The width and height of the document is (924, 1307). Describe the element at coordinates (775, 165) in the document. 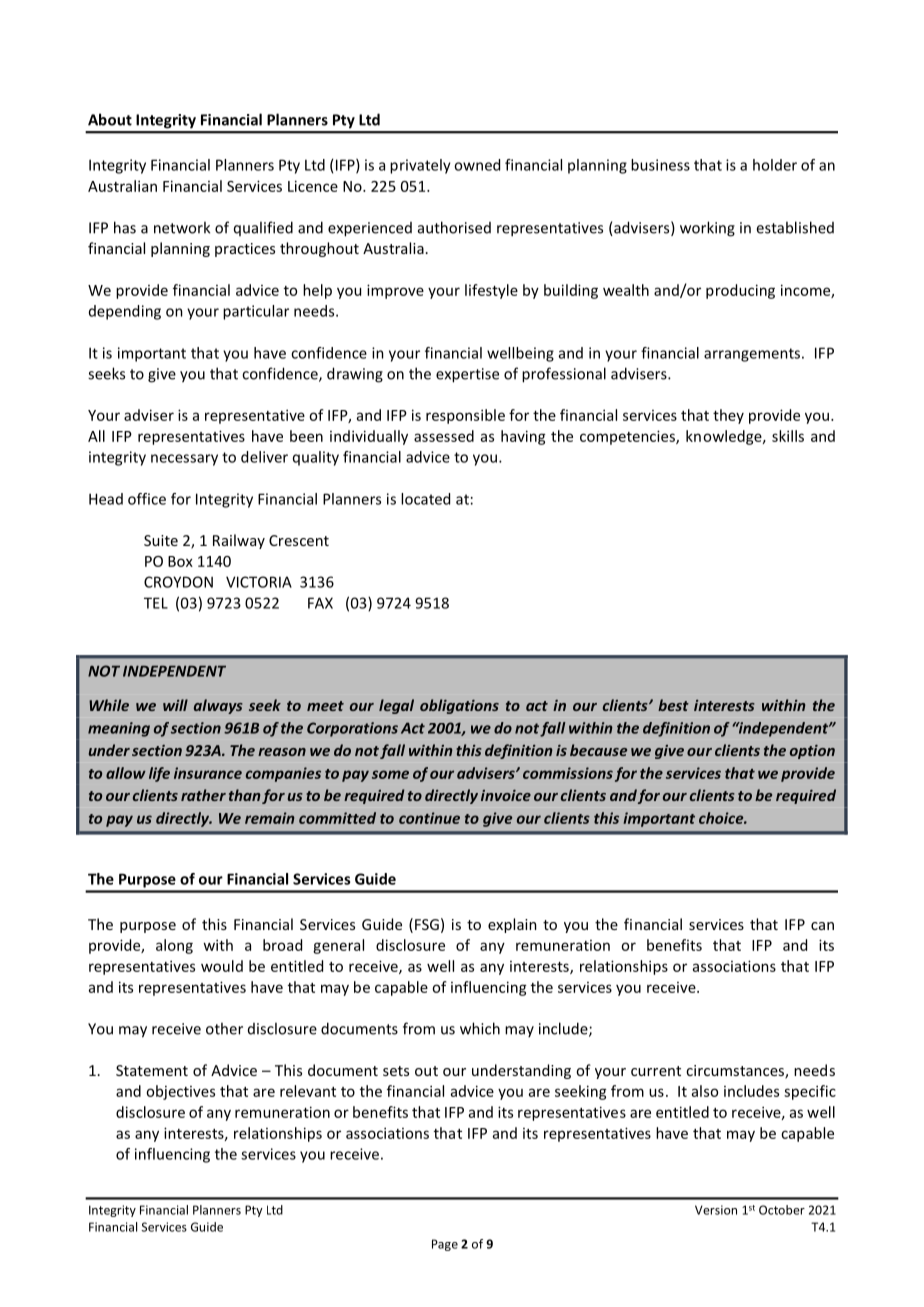

I see `holder` at that location.
